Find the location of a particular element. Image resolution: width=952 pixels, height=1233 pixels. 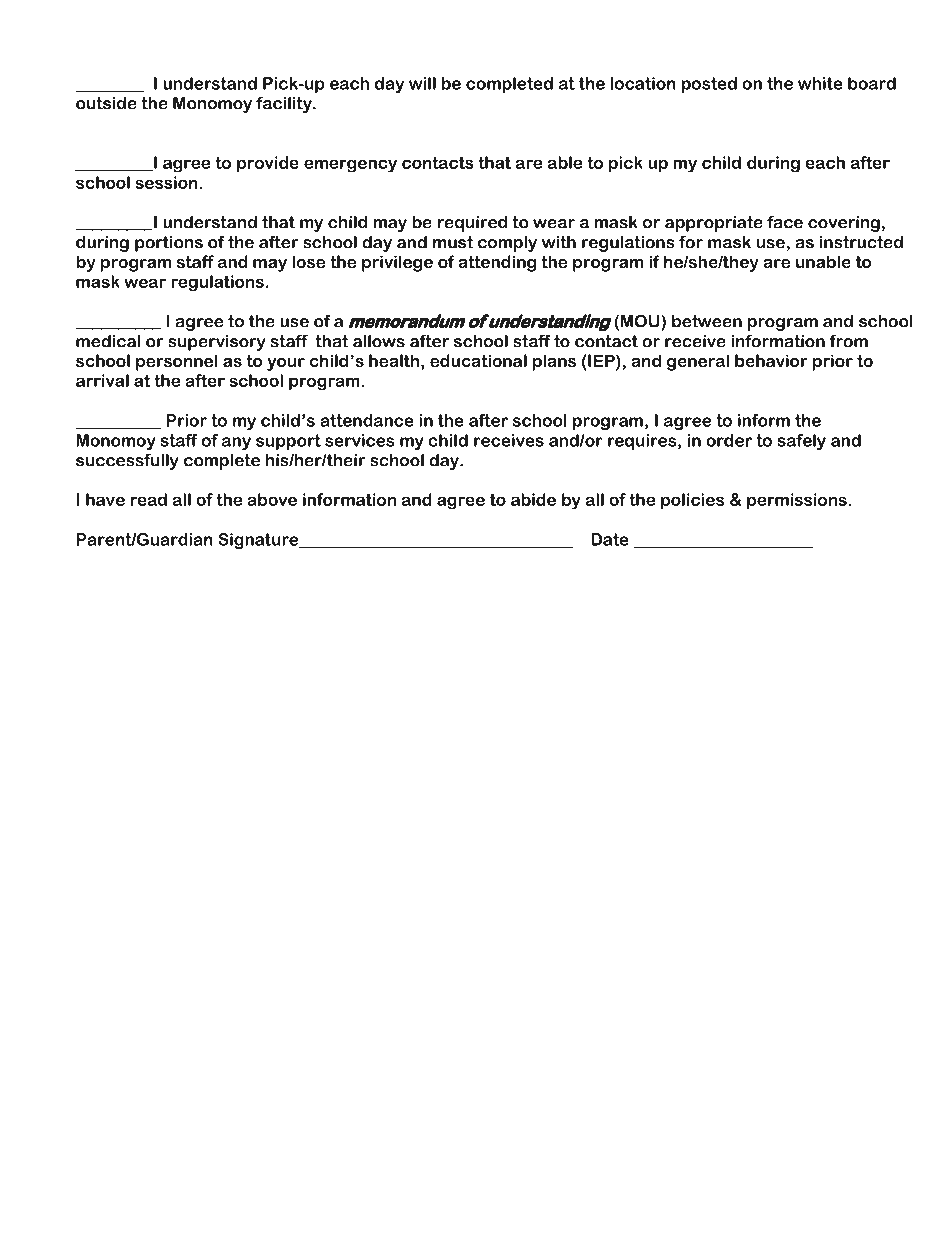

outside is located at coordinates (106, 103).
